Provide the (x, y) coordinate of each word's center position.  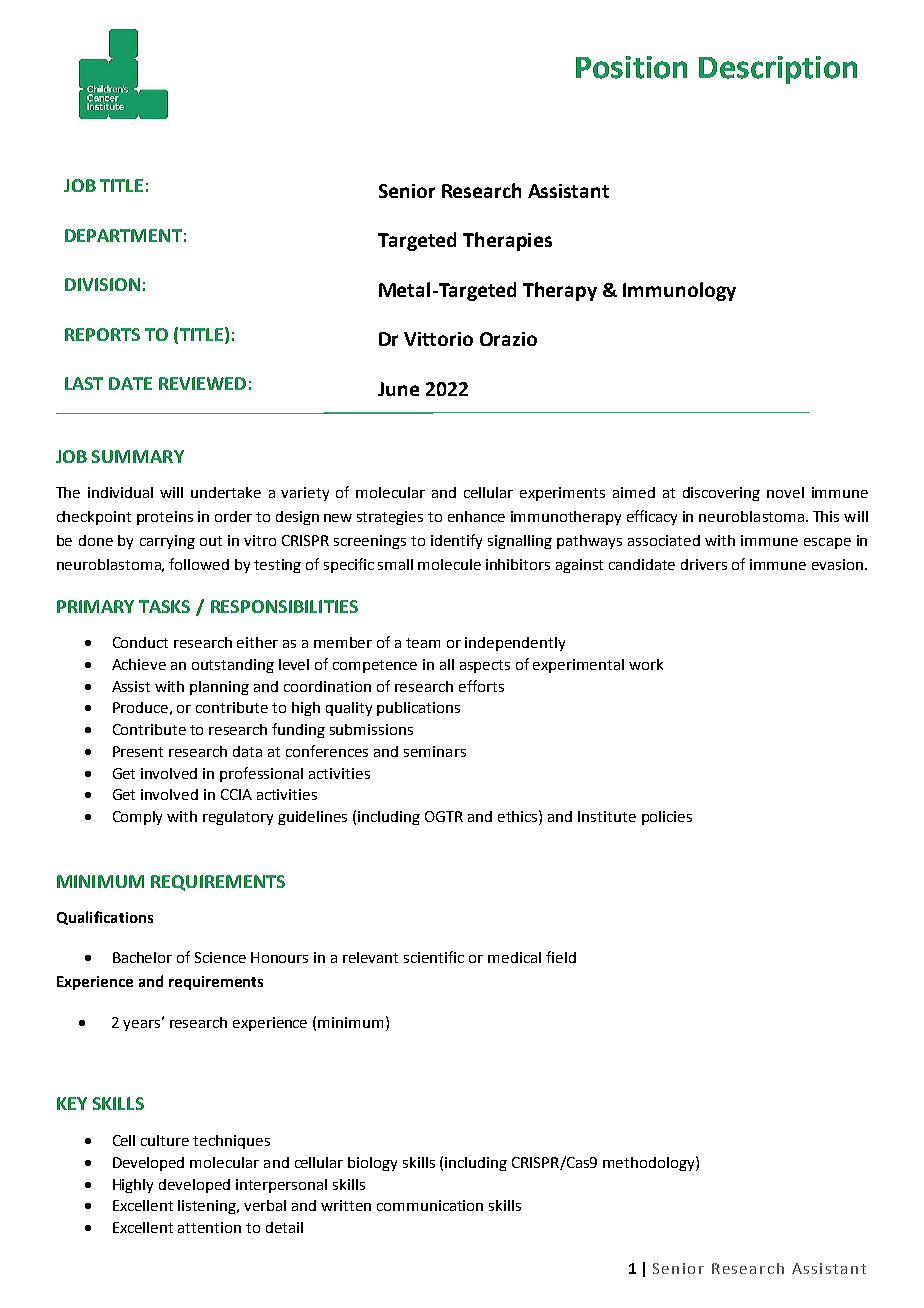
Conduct (140, 642)
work (646, 664)
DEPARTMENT (123, 235)
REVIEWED (202, 383)
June (398, 389)
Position (631, 67)
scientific (434, 957)
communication (430, 1205)
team (423, 643)
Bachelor (142, 957)
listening (208, 1207)
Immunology (679, 291)
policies (667, 818)
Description (778, 70)
